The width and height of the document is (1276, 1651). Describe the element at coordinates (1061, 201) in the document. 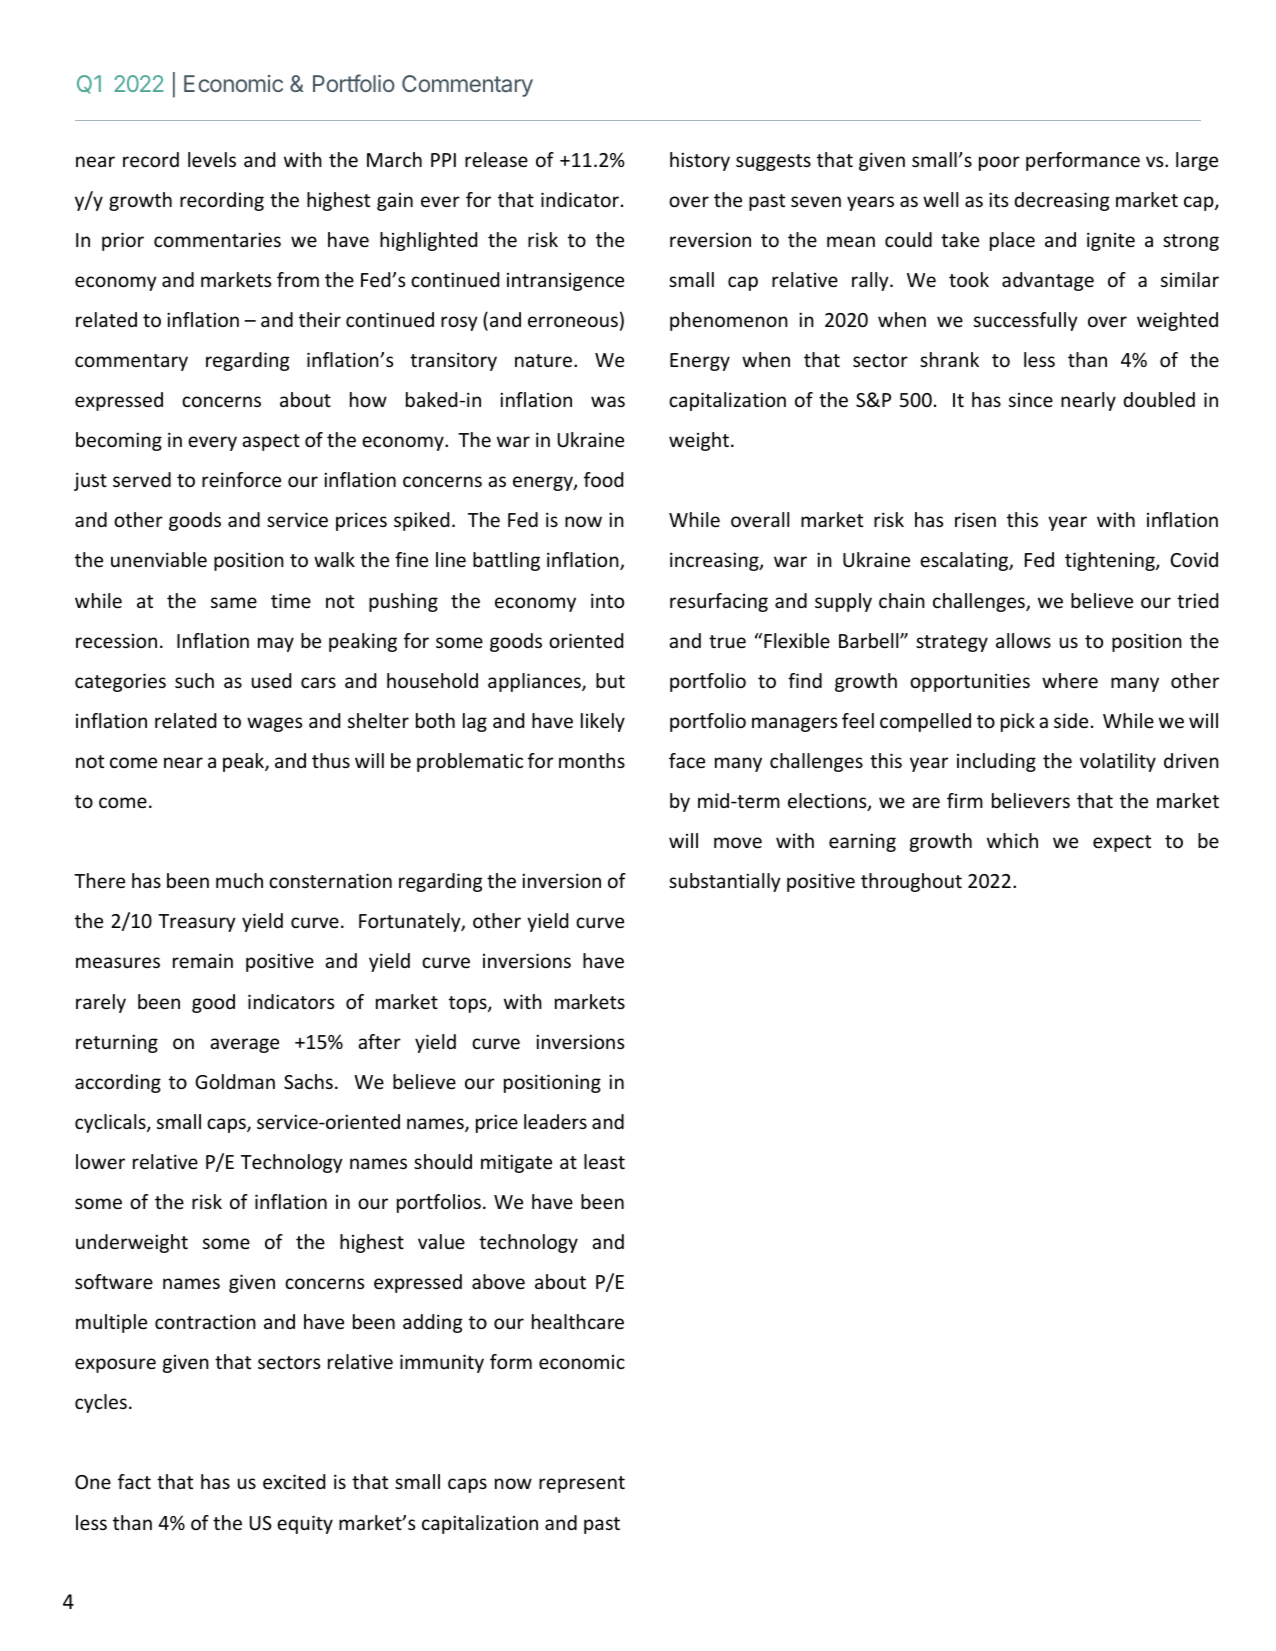

I see `decreasing` at that location.
